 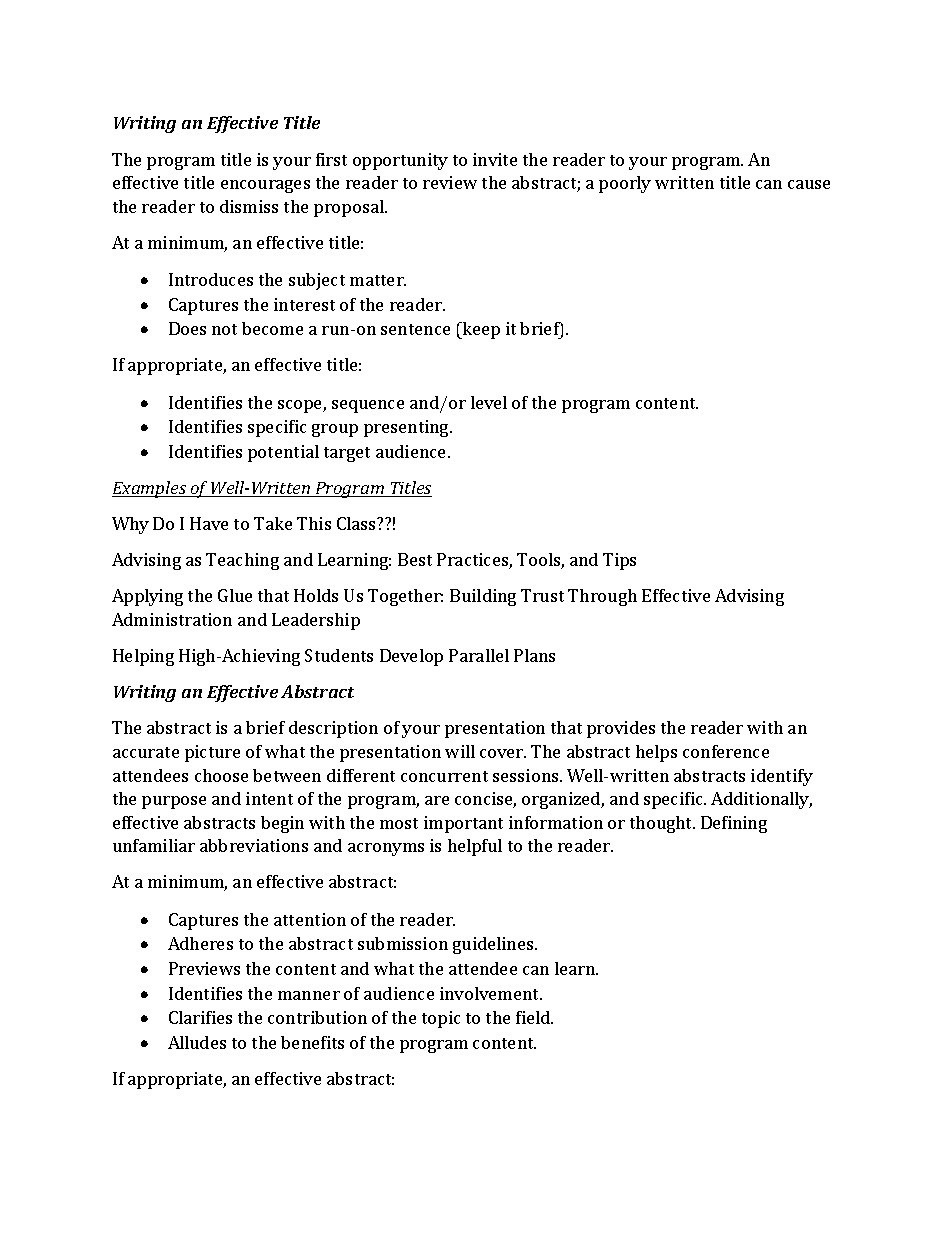 I want to click on Best, so click(x=415, y=559).
